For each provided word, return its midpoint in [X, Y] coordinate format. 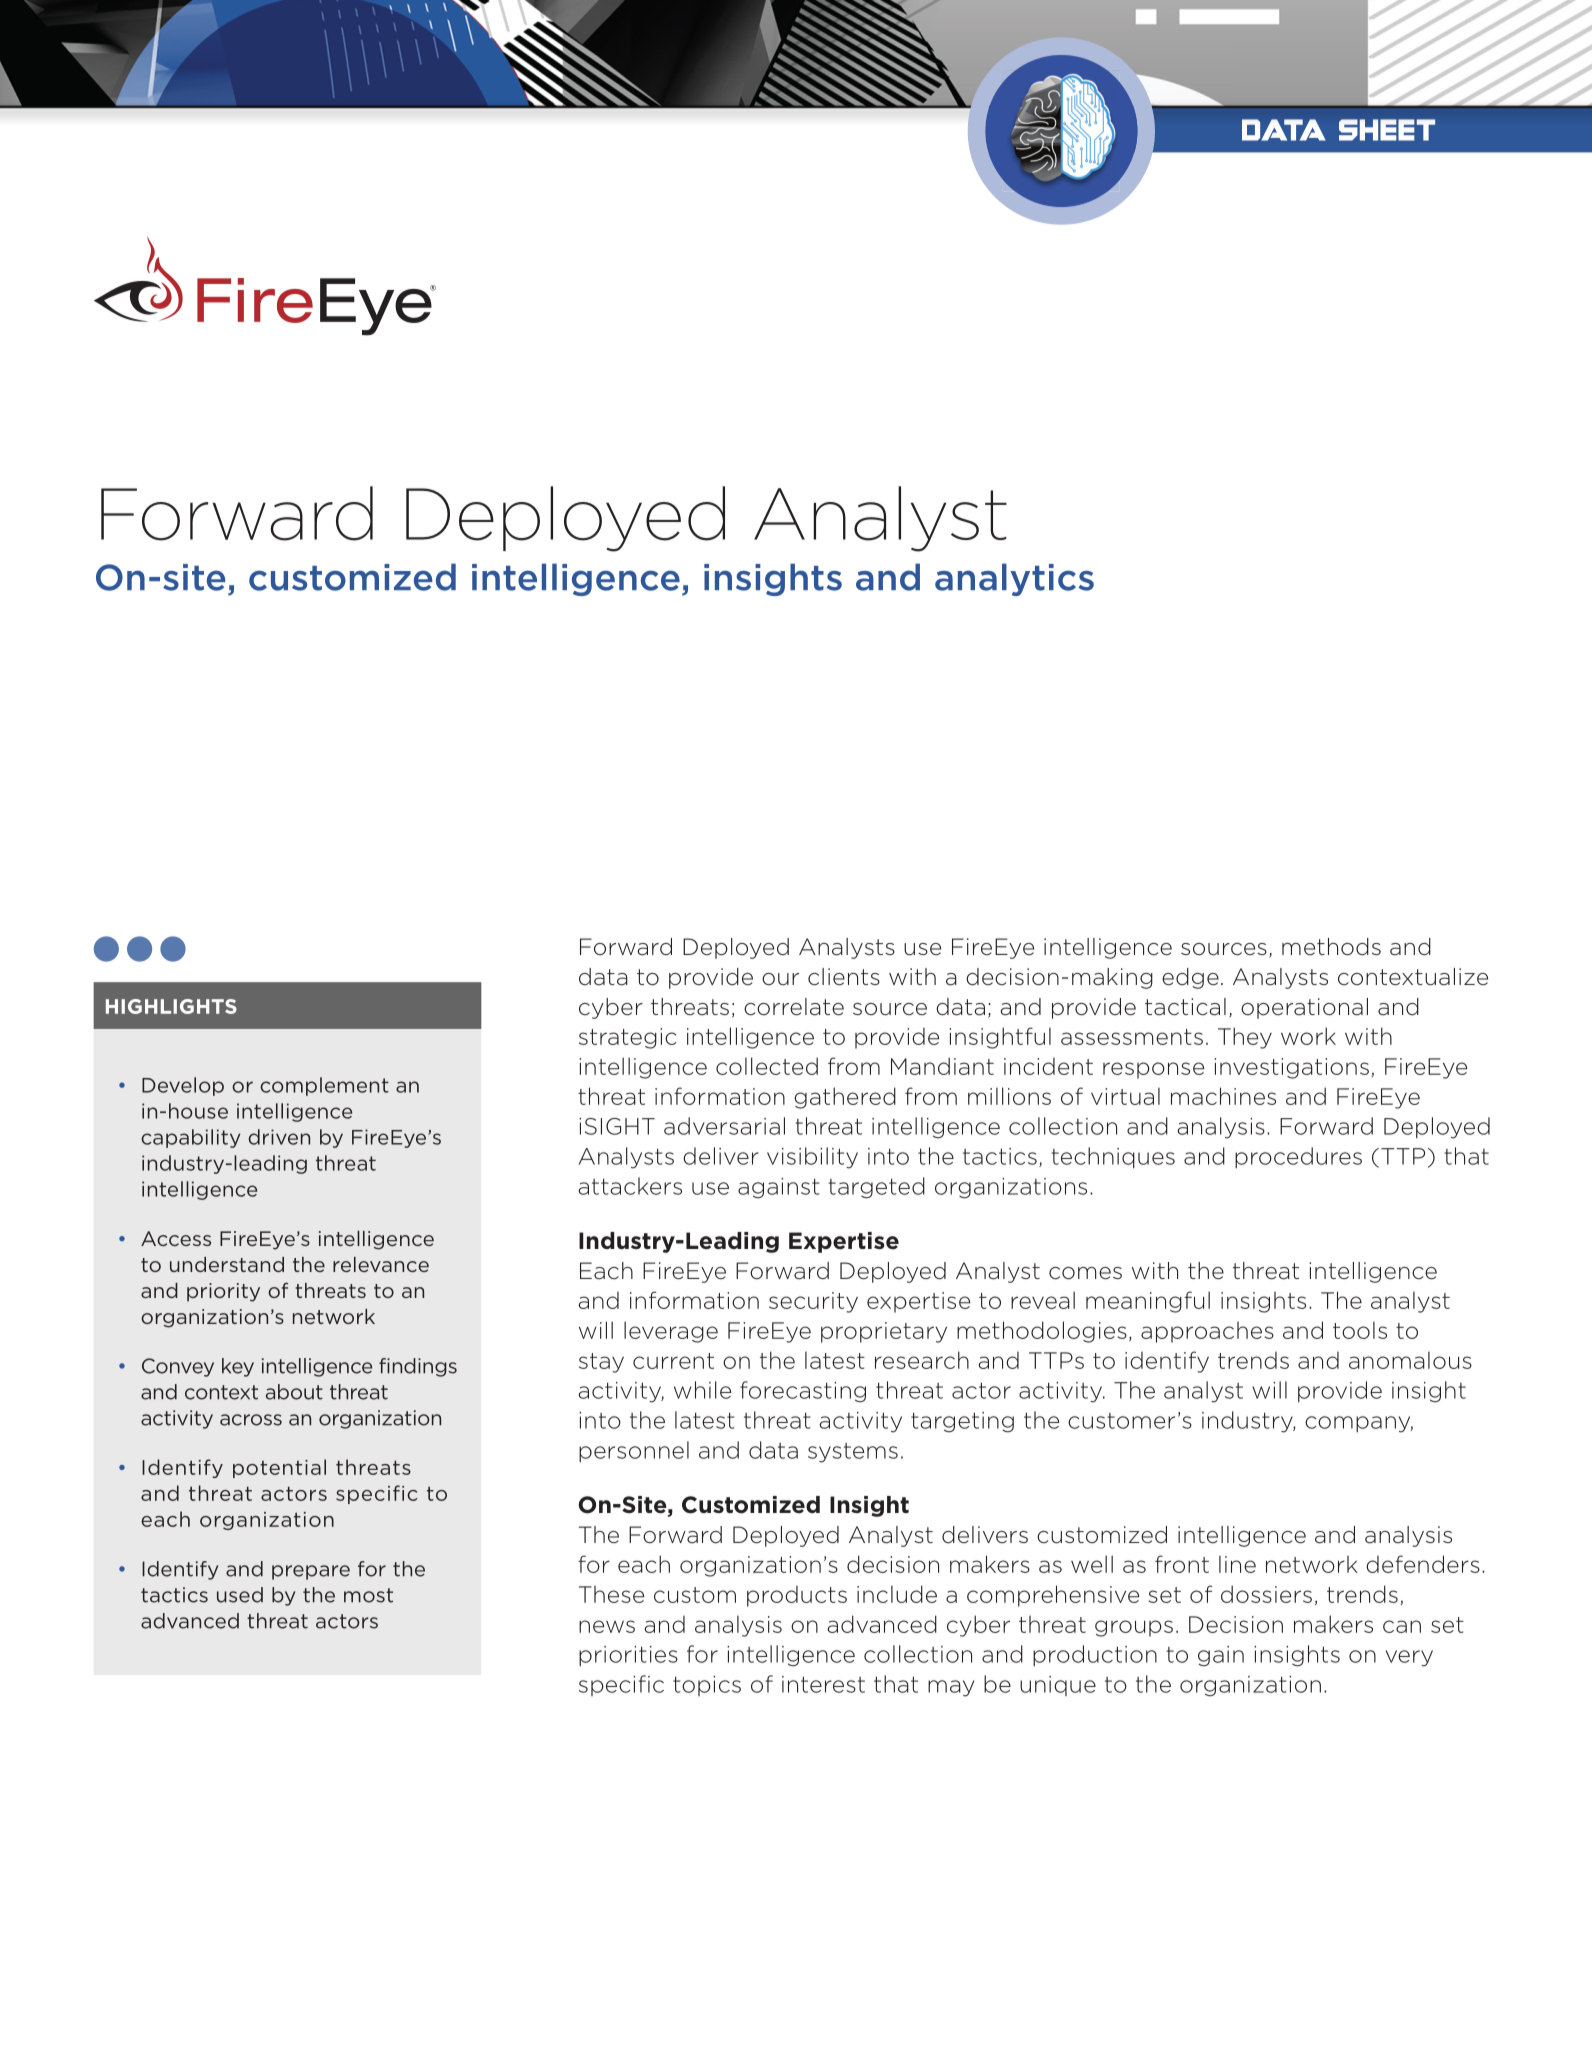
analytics [1014, 579]
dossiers [1266, 1594]
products [797, 1596]
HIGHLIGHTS [171, 1006]
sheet [1387, 130]
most [368, 1595]
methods [1331, 947]
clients [844, 977]
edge [1190, 978]
